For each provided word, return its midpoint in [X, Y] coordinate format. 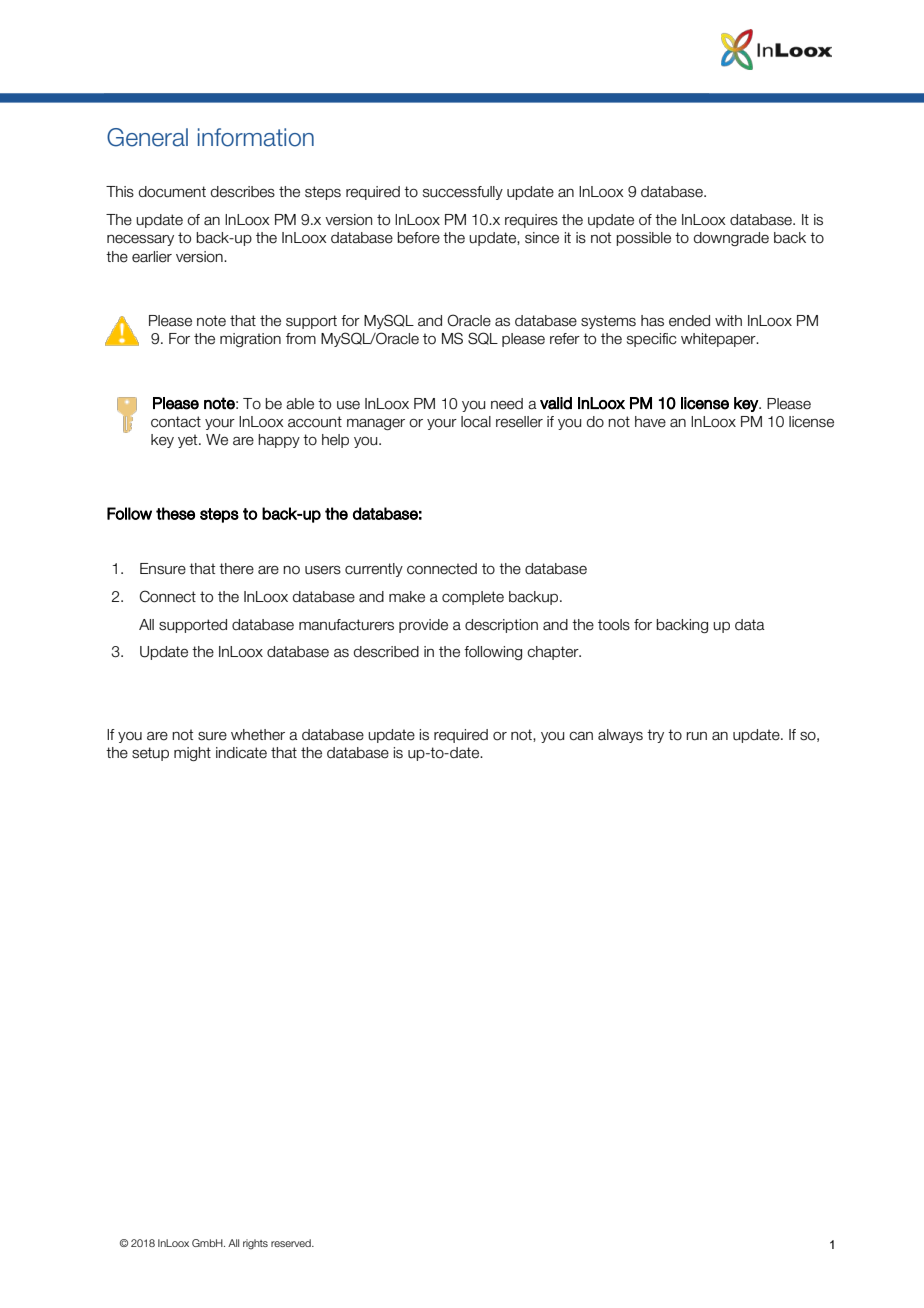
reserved [292, 1243]
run [696, 736]
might [192, 754]
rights [255, 1244]
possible [643, 239]
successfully [463, 193]
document [172, 192]
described [386, 652]
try [655, 736]
